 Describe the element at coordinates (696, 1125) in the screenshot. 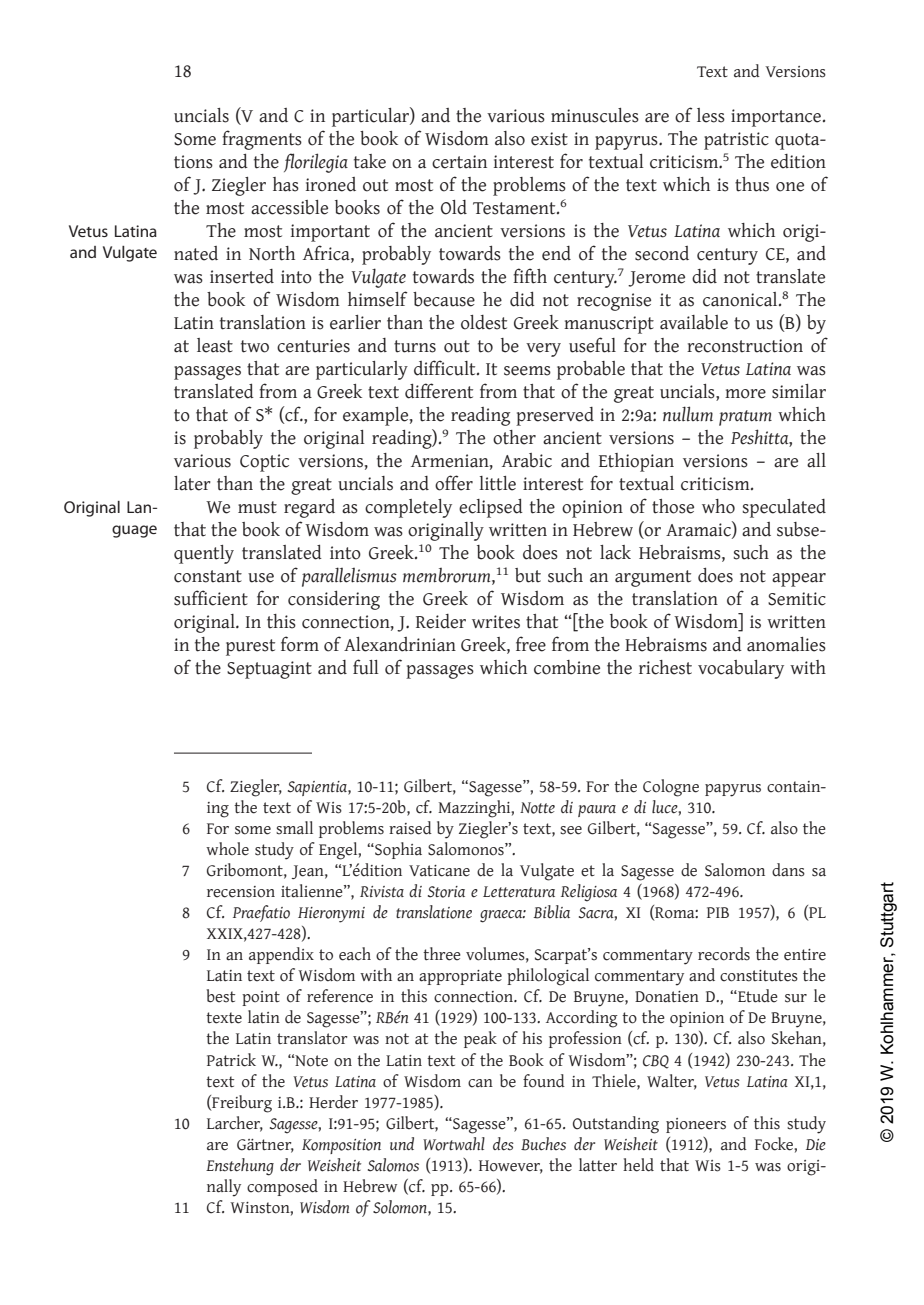

I see `pioneers` at that location.
